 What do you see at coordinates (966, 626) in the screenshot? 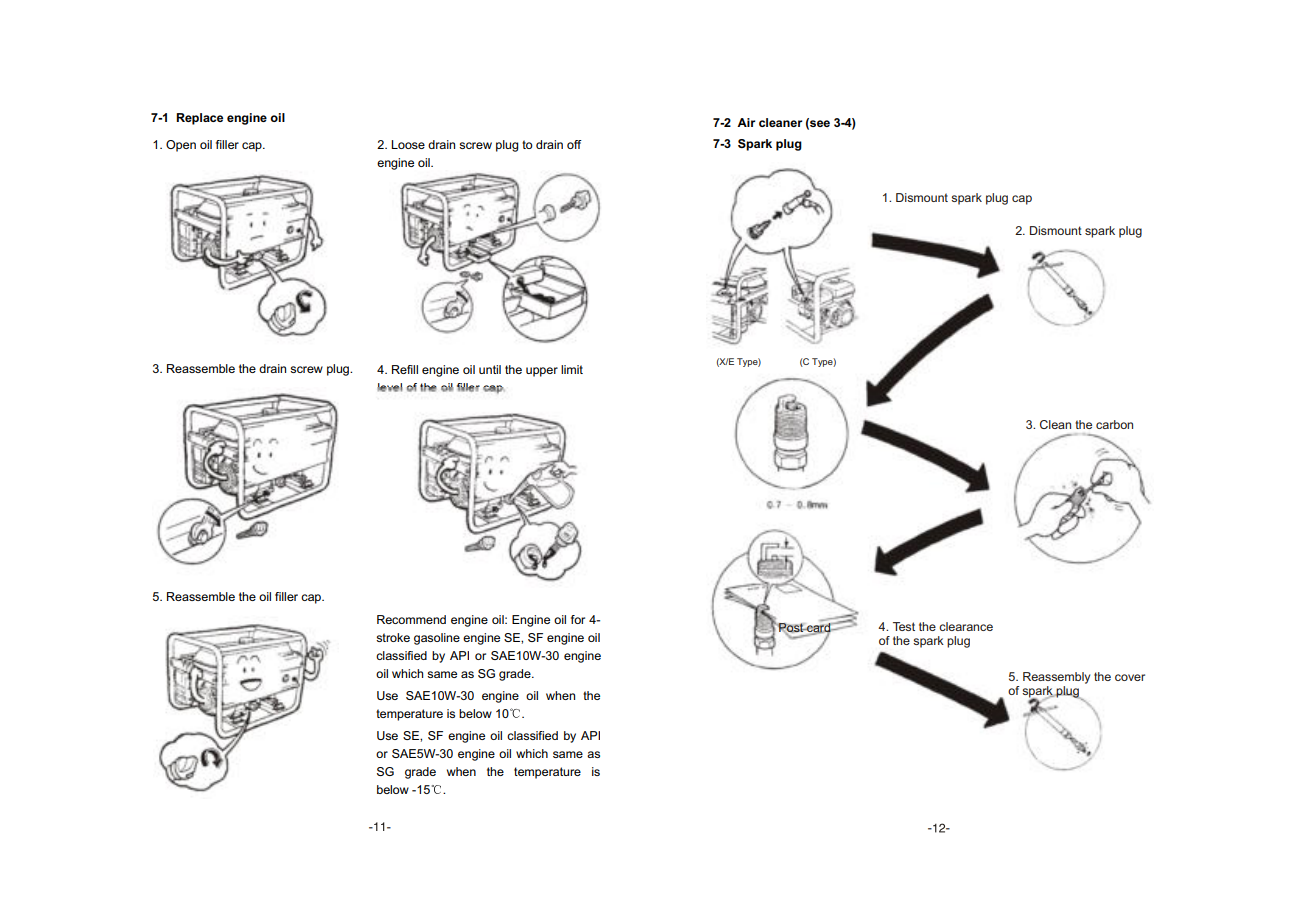
I see `clearance` at bounding box center [966, 626].
